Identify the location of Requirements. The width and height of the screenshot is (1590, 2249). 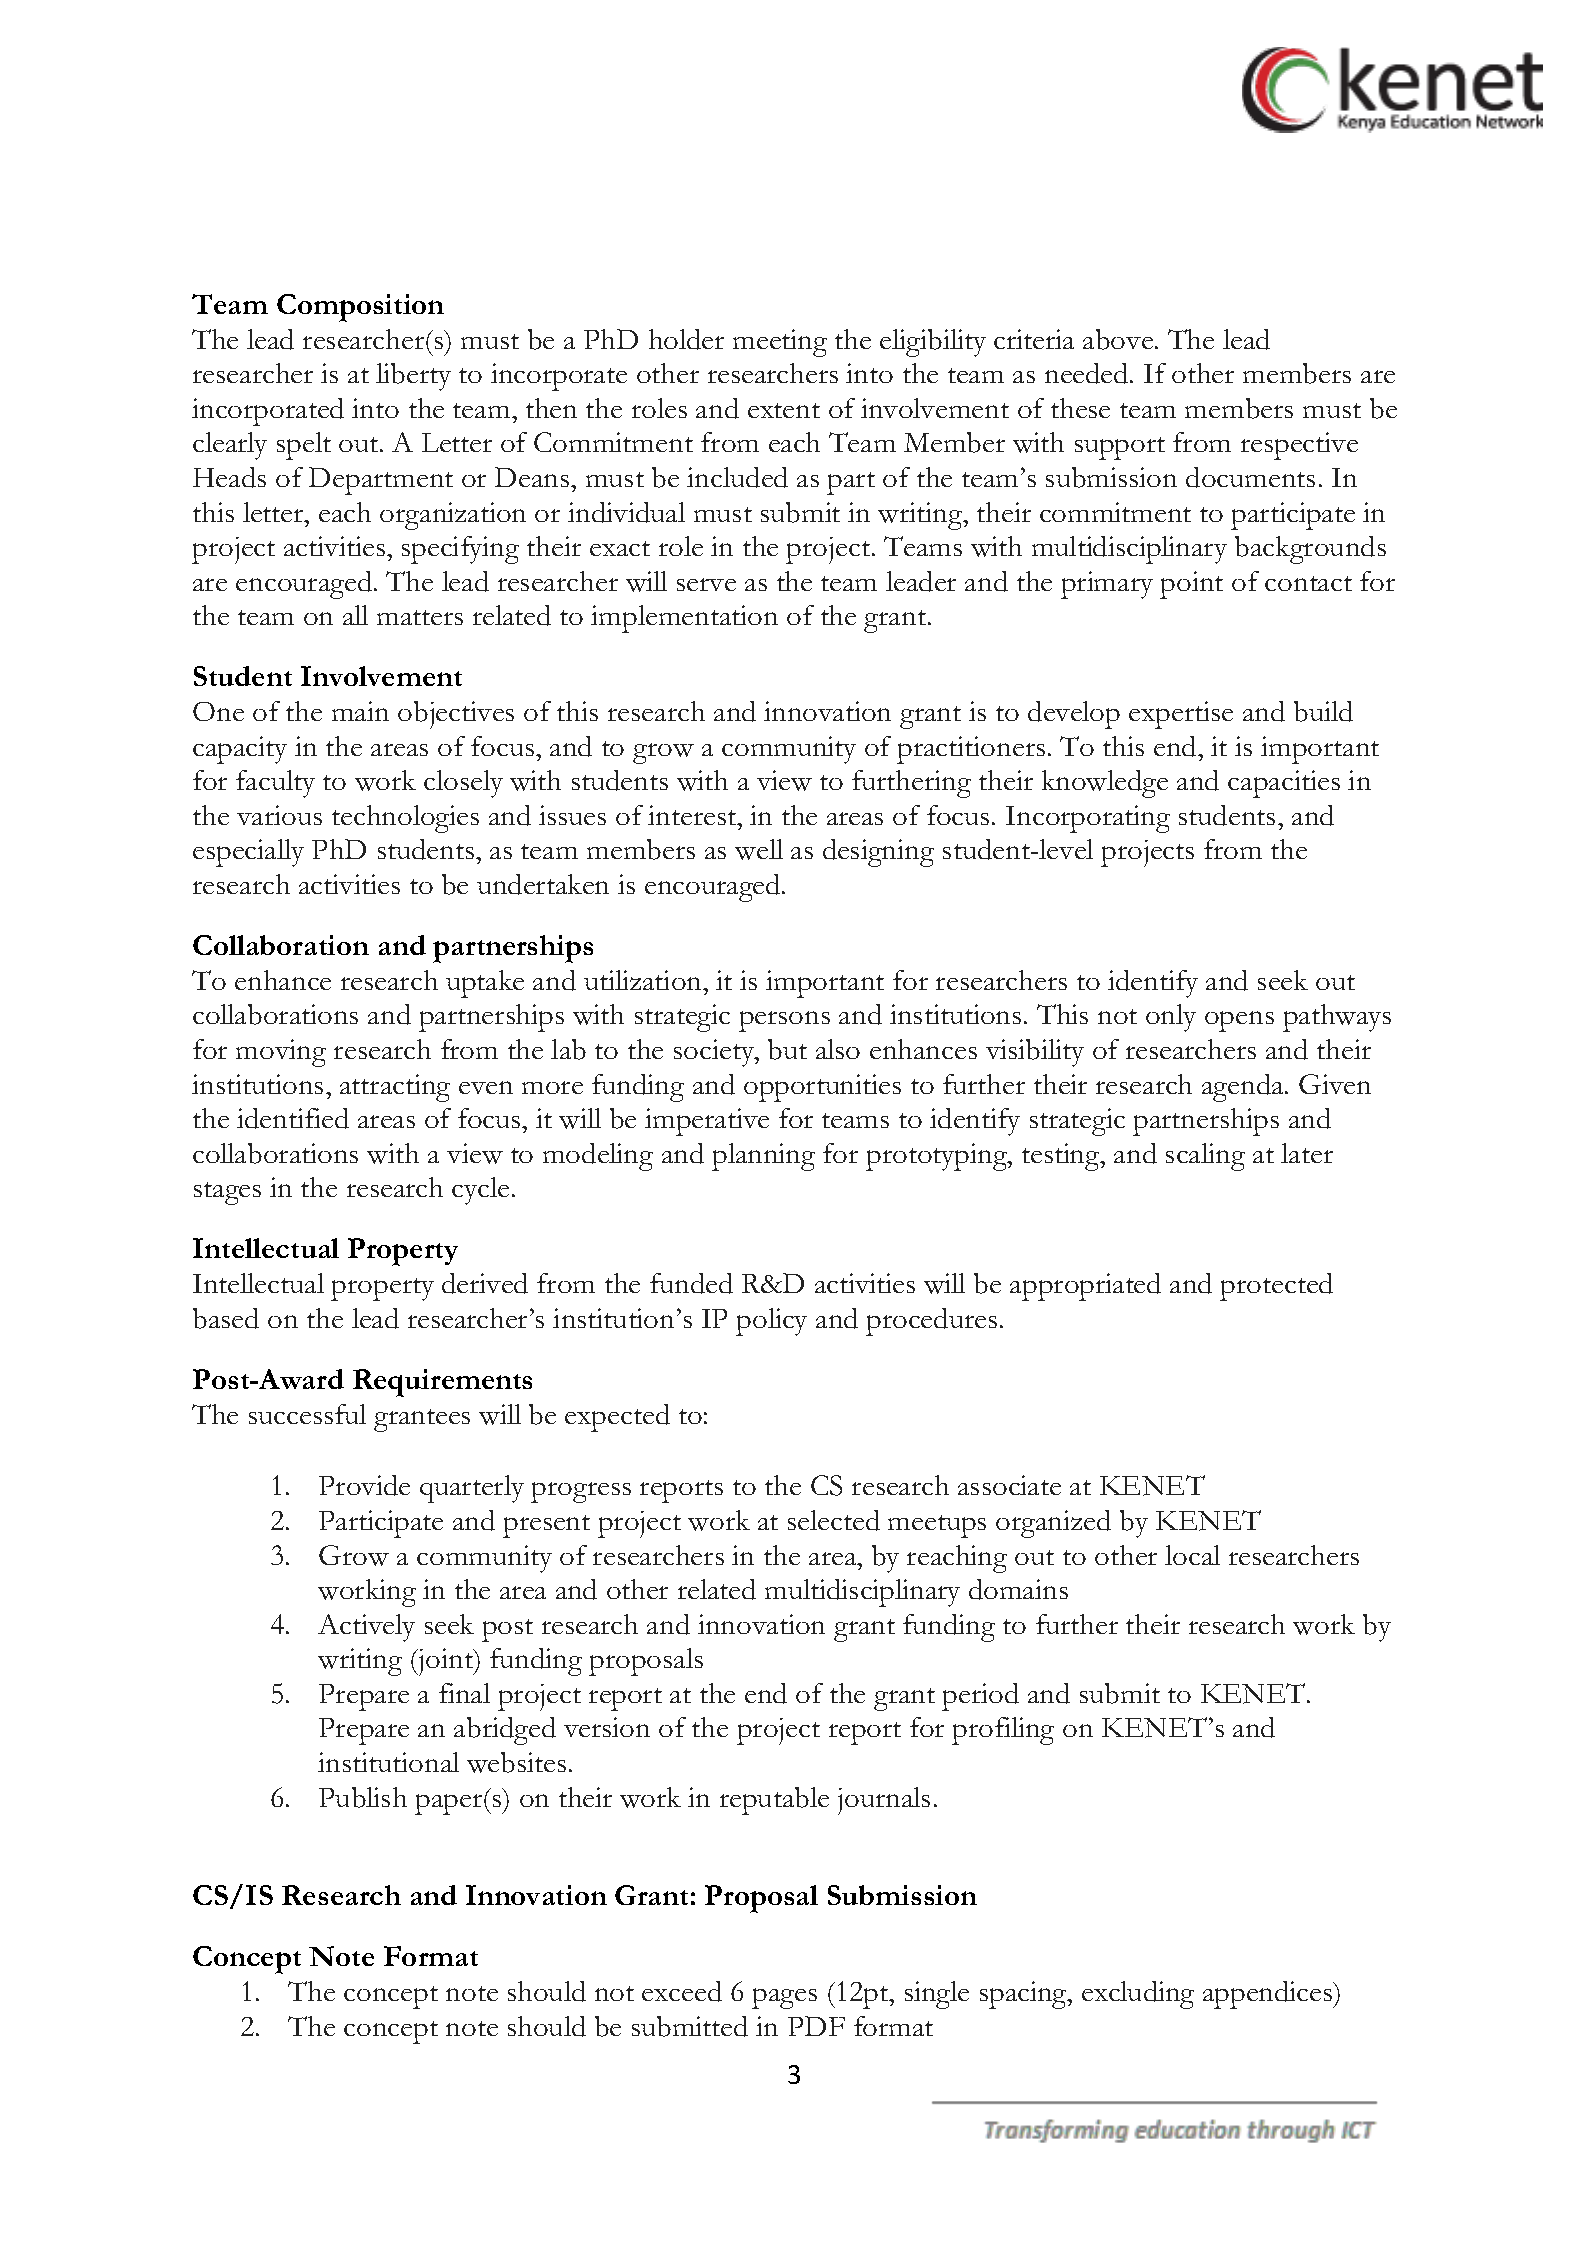
(442, 1383).
